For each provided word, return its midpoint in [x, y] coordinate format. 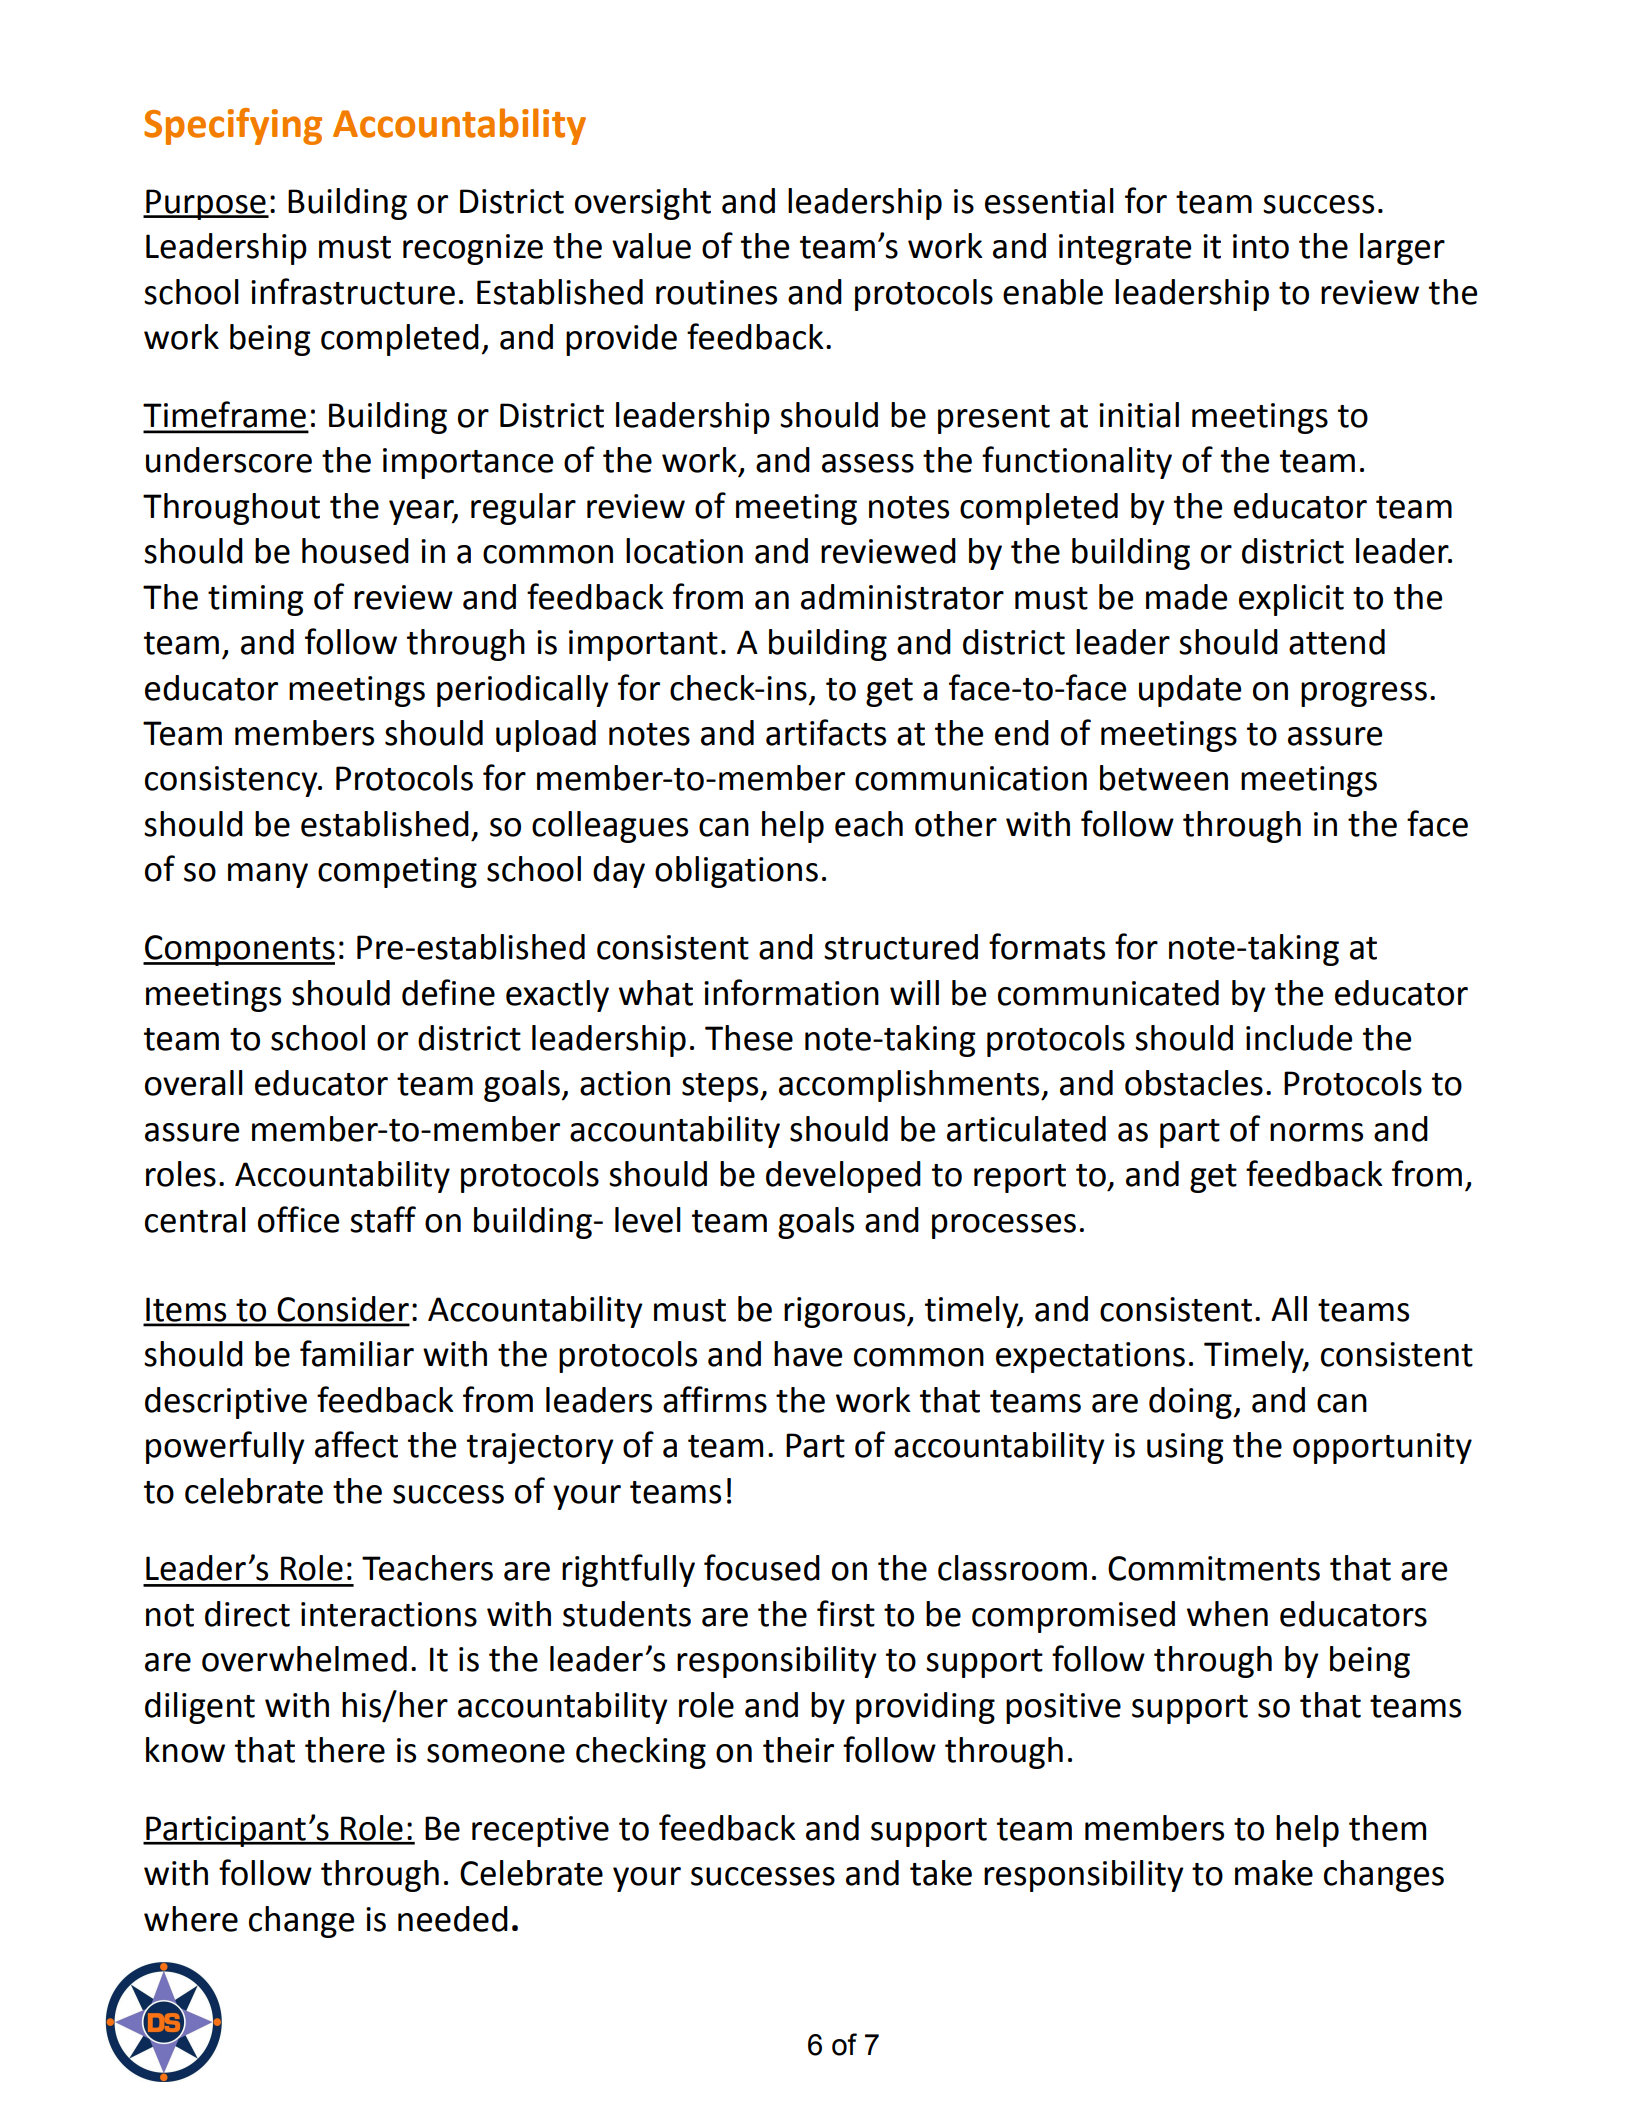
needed [453, 1919]
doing [1190, 1403]
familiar [357, 1353]
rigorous [846, 1312]
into [1261, 246]
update [1190, 691]
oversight [643, 204]
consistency [232, 781]
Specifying [233, 126]
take [941, 1873]
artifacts [826, 732]
